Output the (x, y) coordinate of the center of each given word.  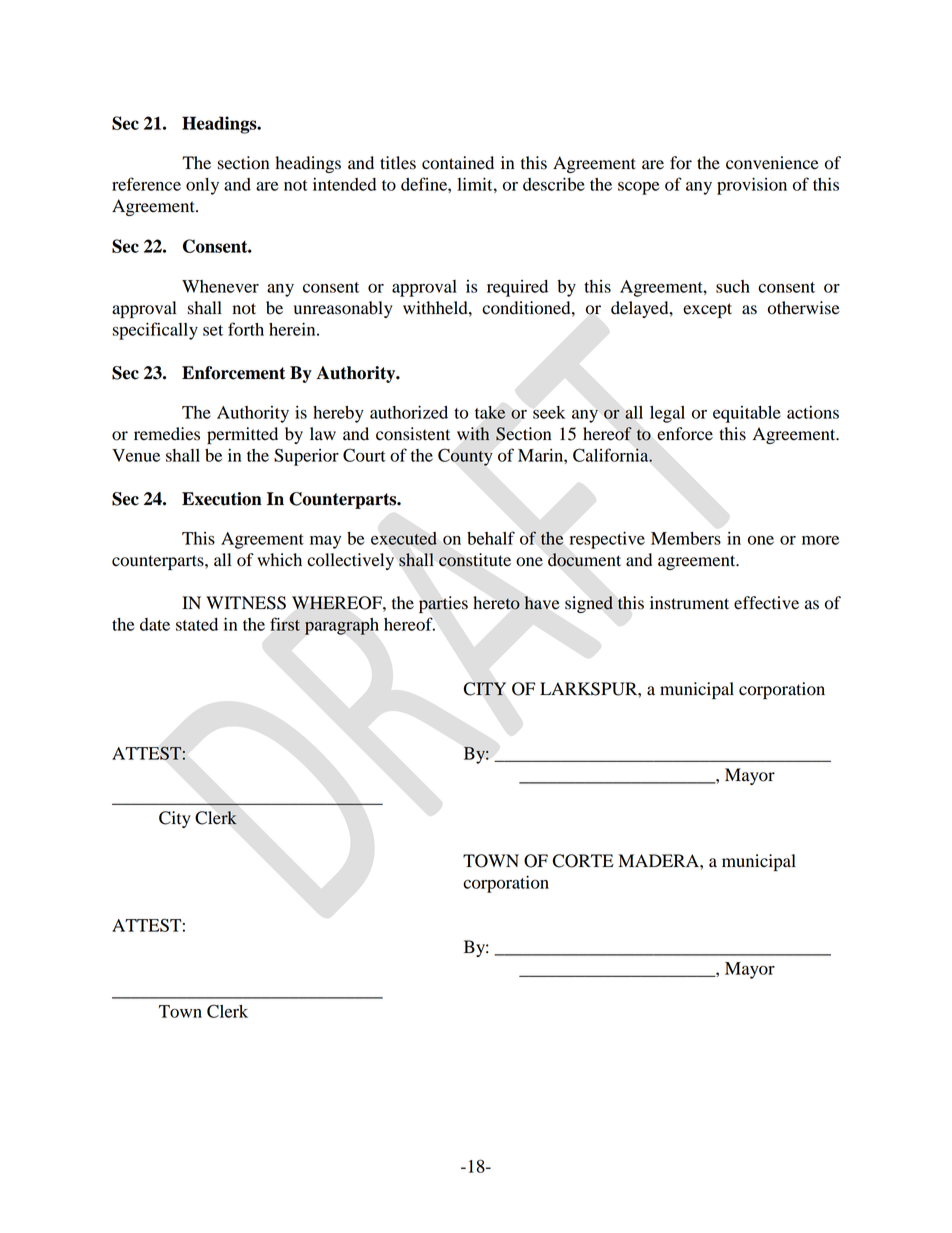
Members (686, 538)
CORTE (583, 861)
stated (197, 624)
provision (752, 186)
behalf (491, 538)
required (517, 288)
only (202, 186)
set (213, 330)
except (707, 310)
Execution (222, 499)
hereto (496, 603)
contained (458, 163)
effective (766, 603)
